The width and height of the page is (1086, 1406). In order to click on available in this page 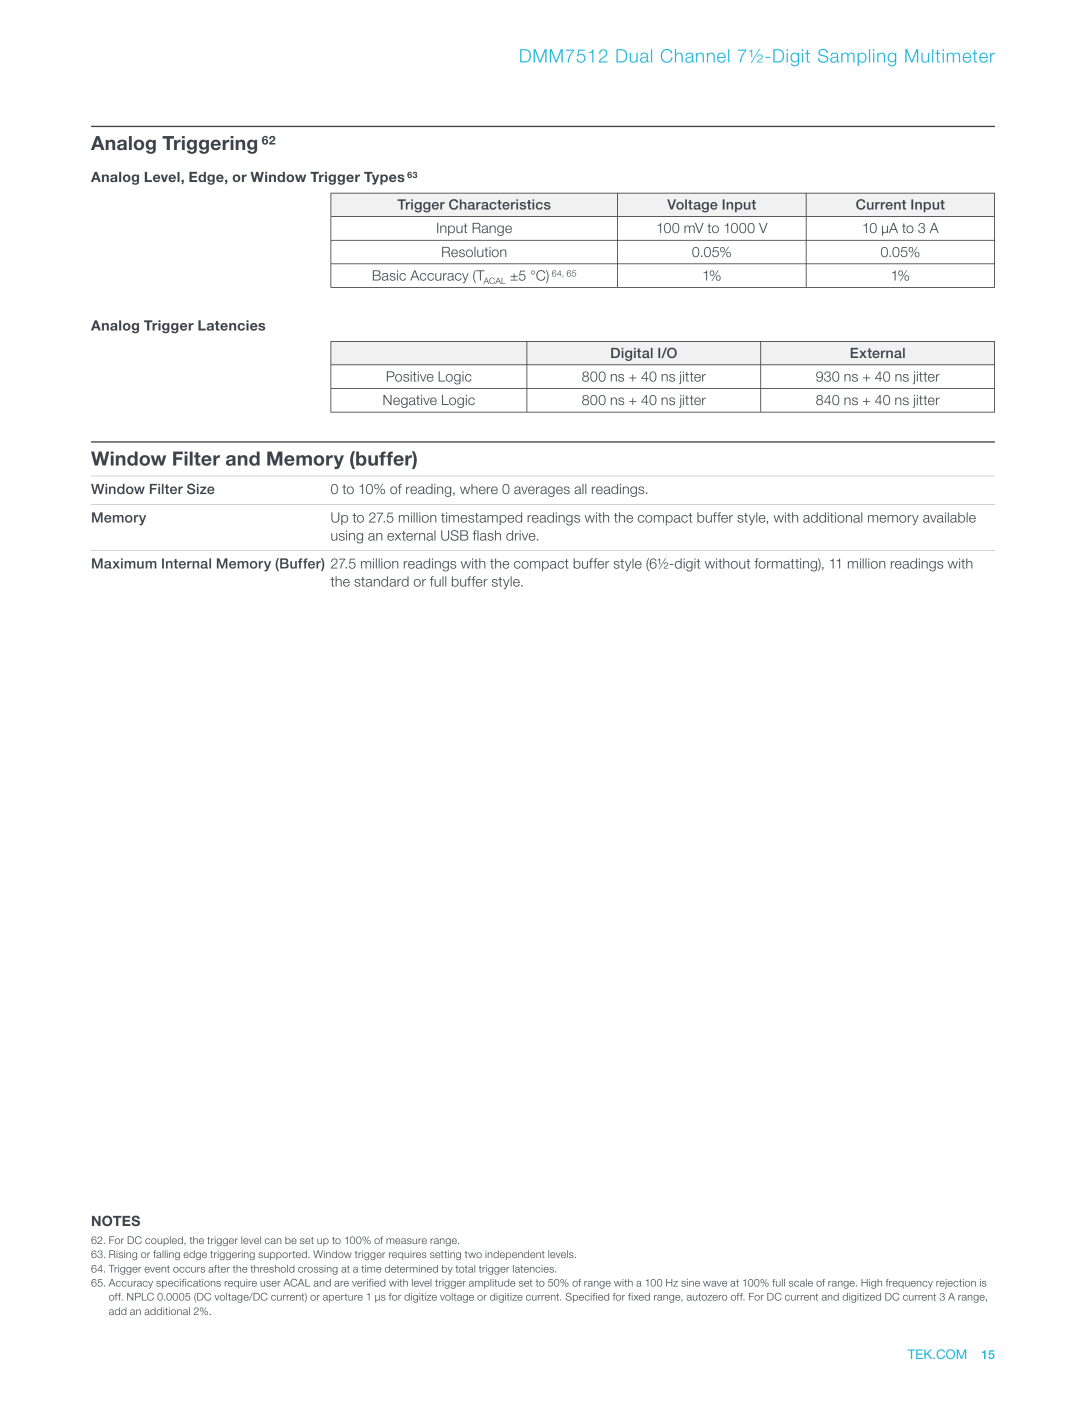, I will do `click(949, 517)`.
